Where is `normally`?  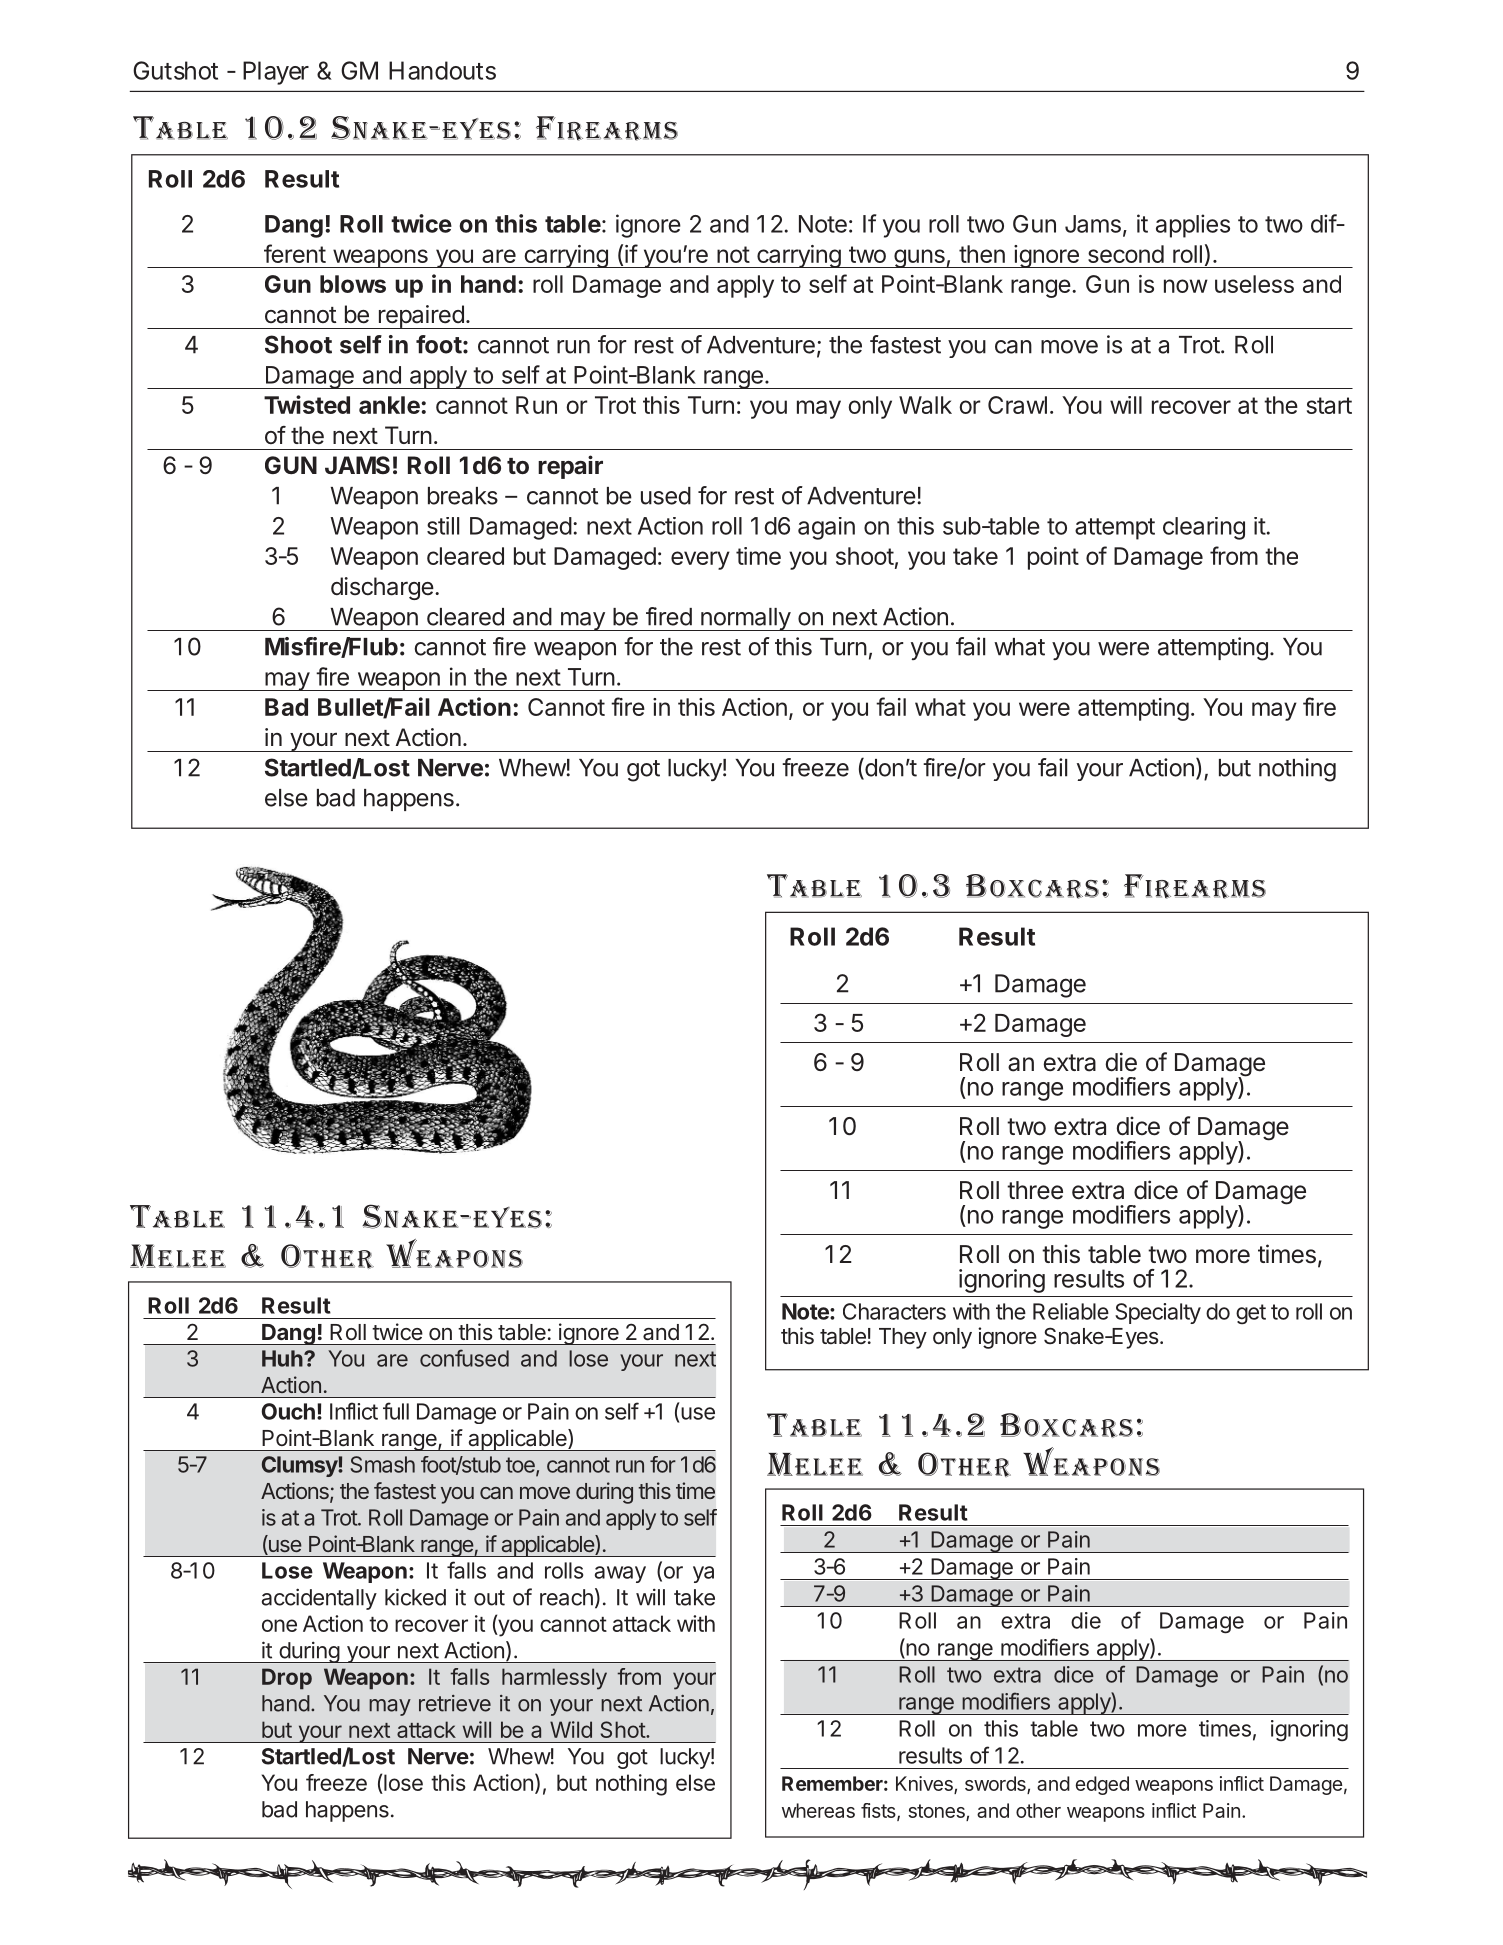
normally is located at coordinates (745, 619).
